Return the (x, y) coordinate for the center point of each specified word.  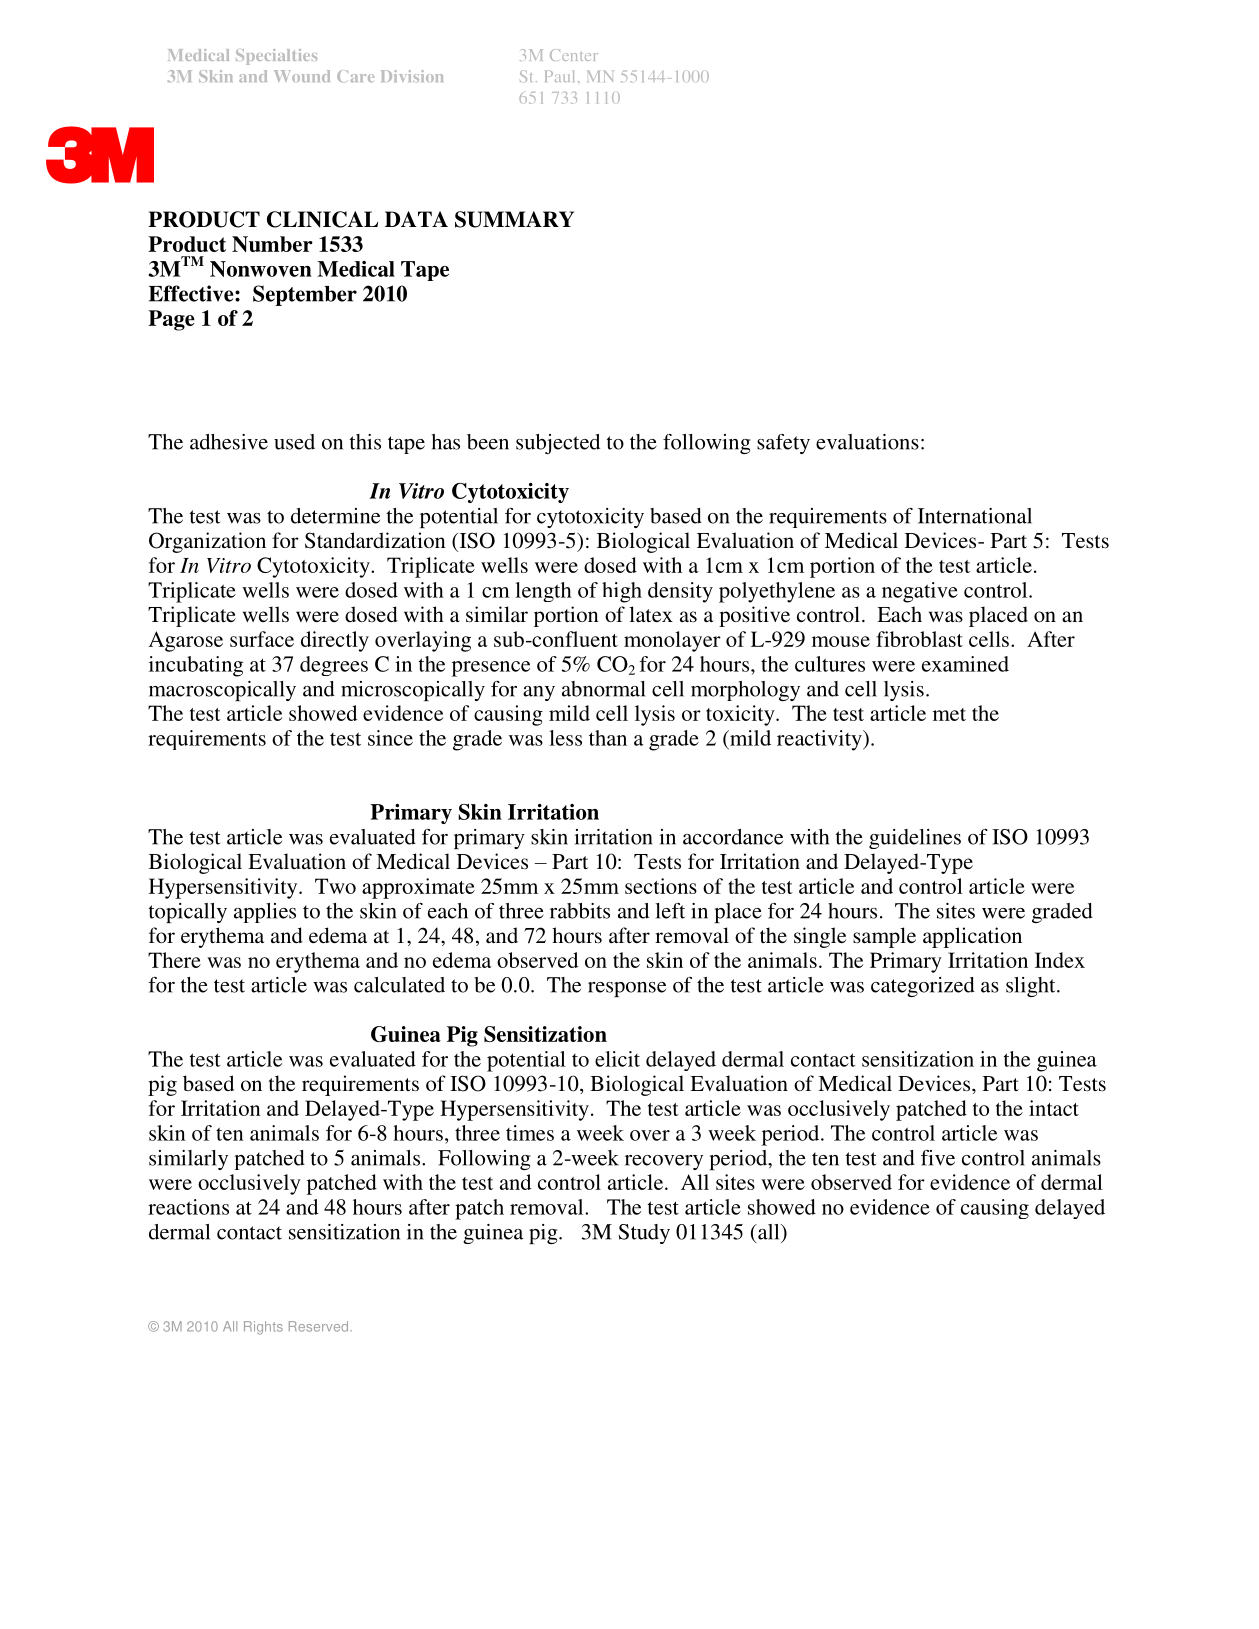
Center (574, 55)
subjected (558, 444)
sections (661, 886)
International (975, 516)
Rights (263, 1328)
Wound (302, 76)
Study (644, 1234)
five (938, 1158)
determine (335, 516)
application (972, 937)
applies (265, 913)
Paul (559, 76)
